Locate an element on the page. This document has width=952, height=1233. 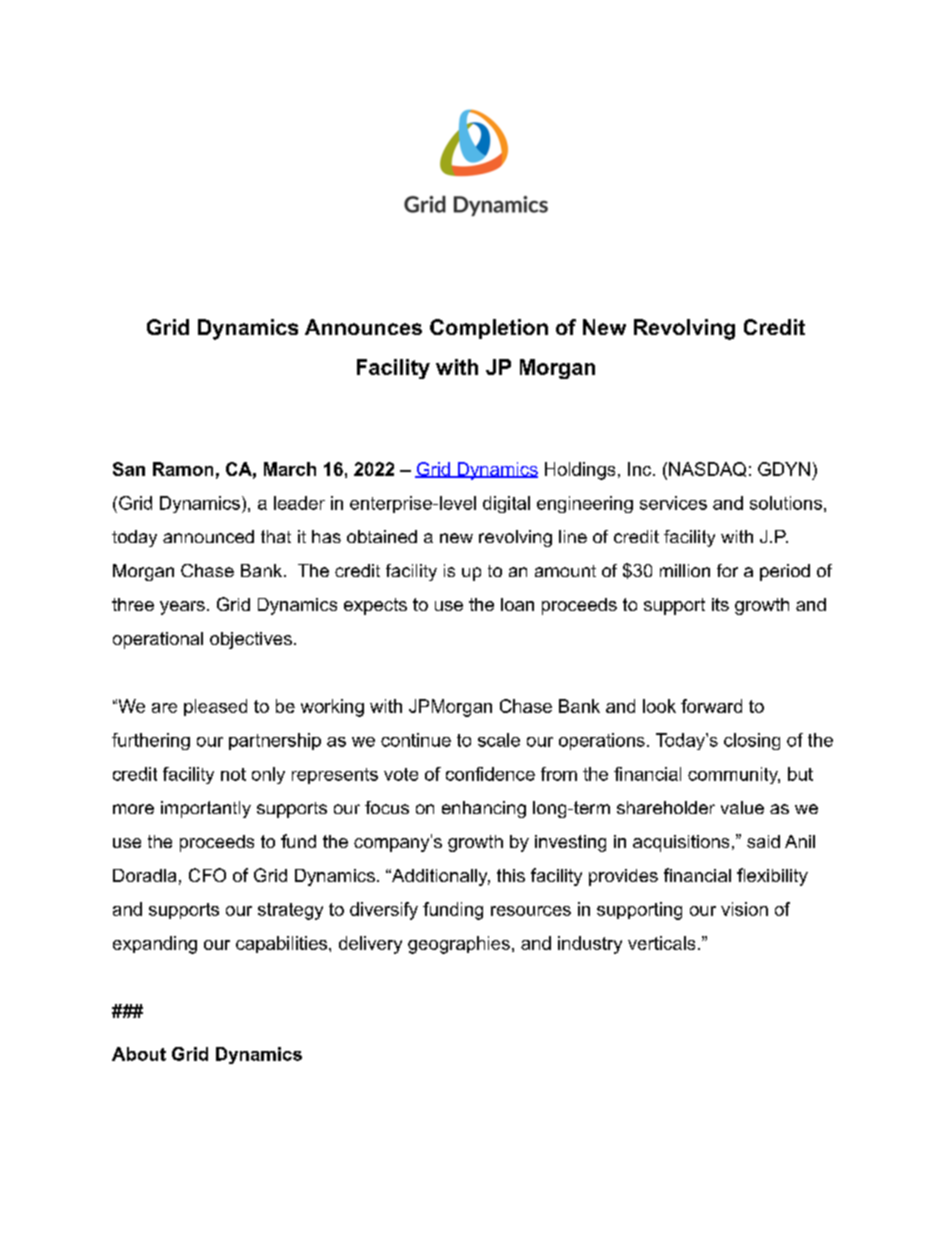
Completion is located at coordinates (489, 329).
